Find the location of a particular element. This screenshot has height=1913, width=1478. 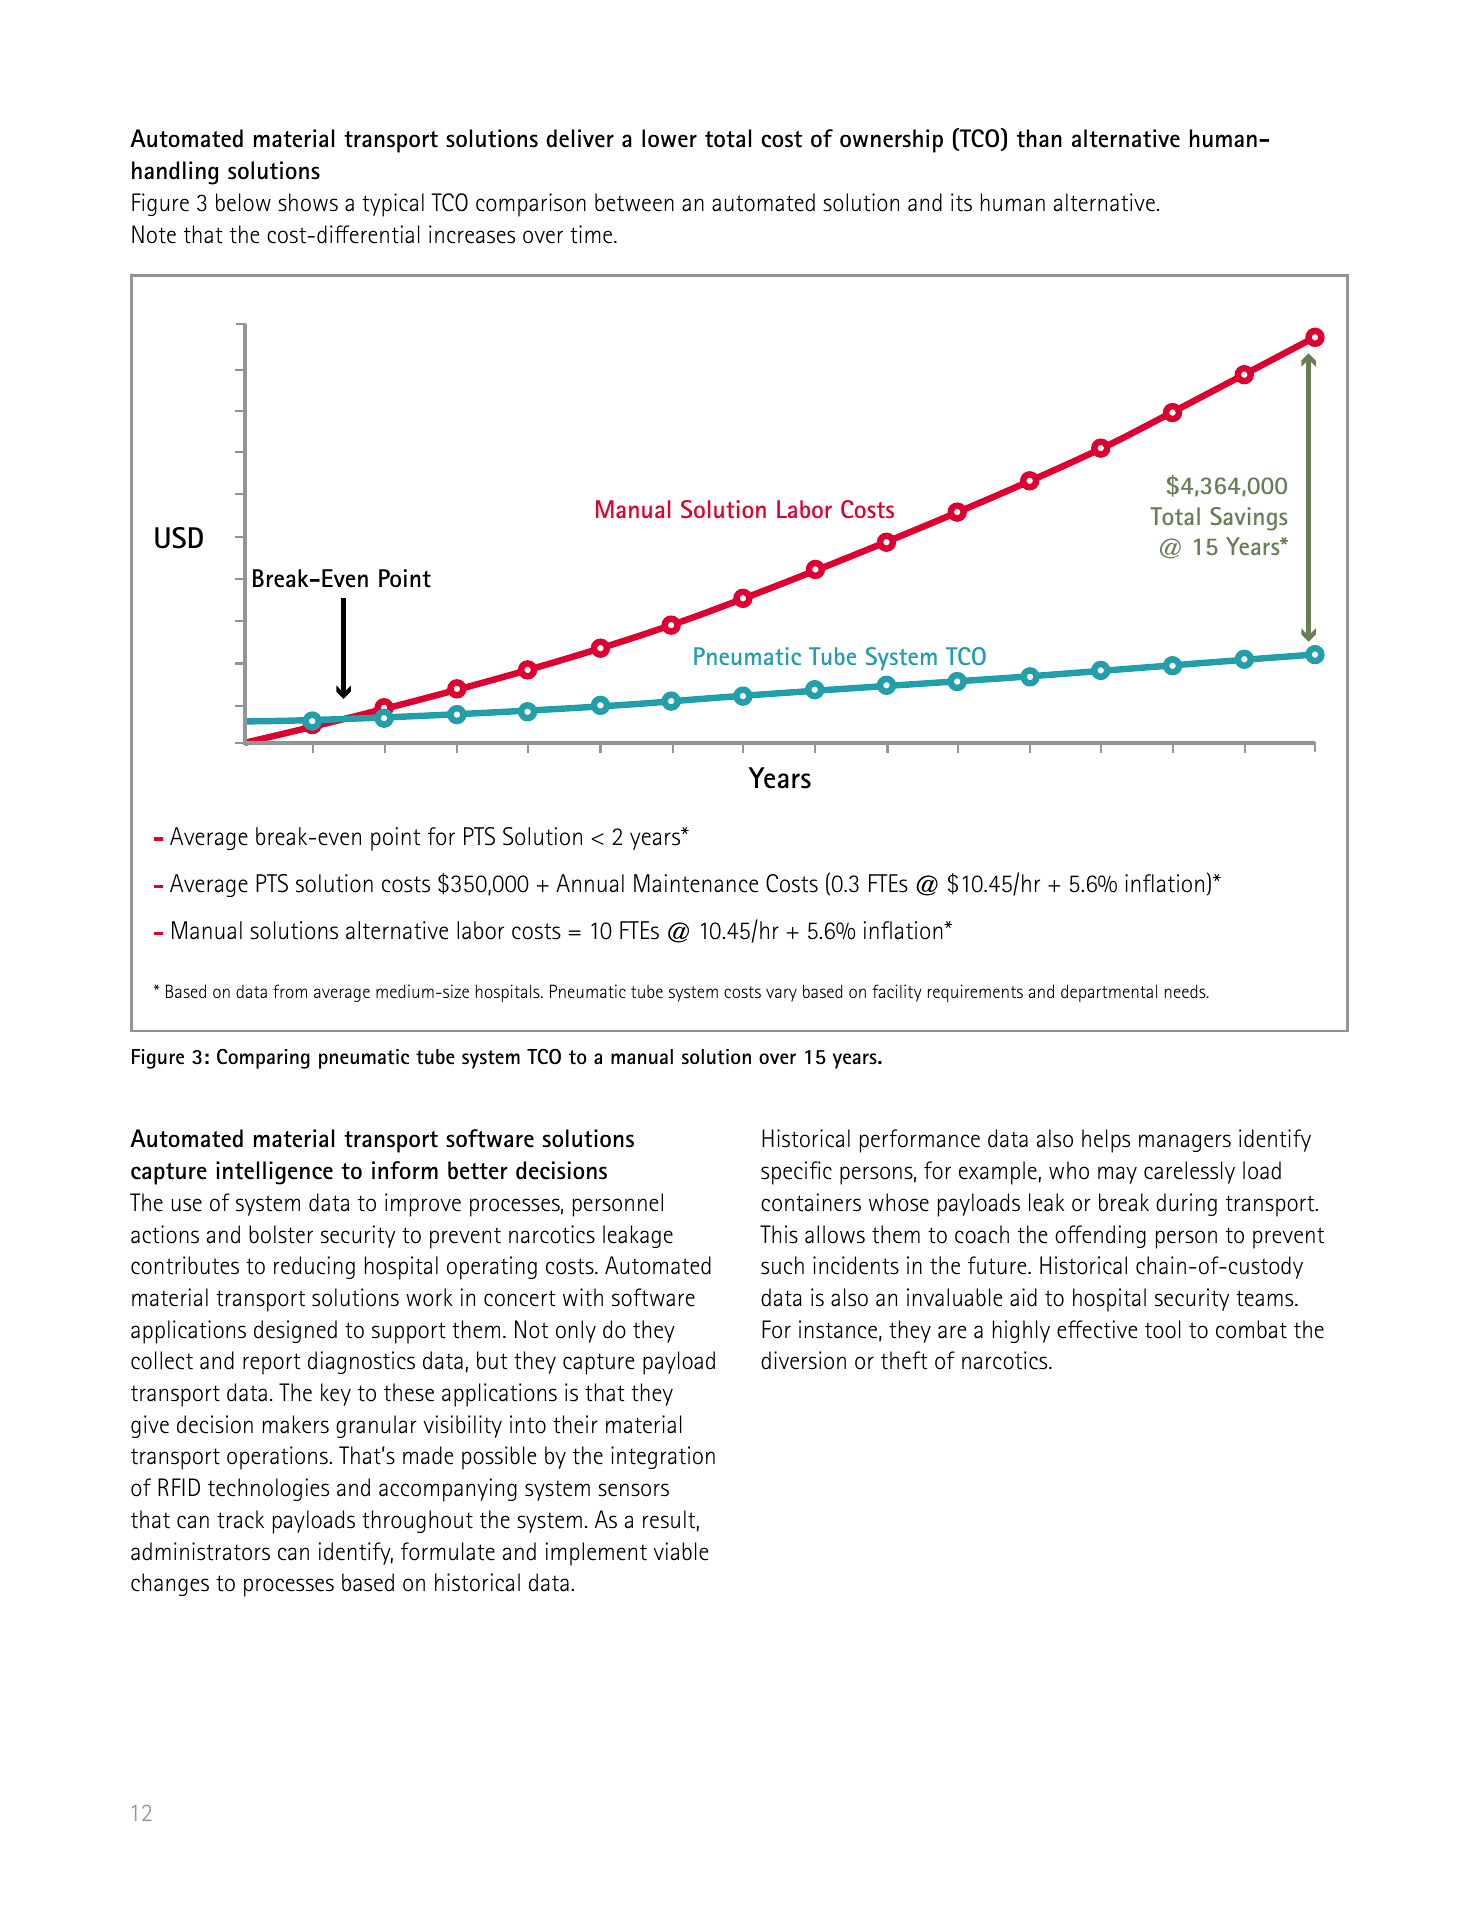

helps is located at coordinates (1106, 1141).
